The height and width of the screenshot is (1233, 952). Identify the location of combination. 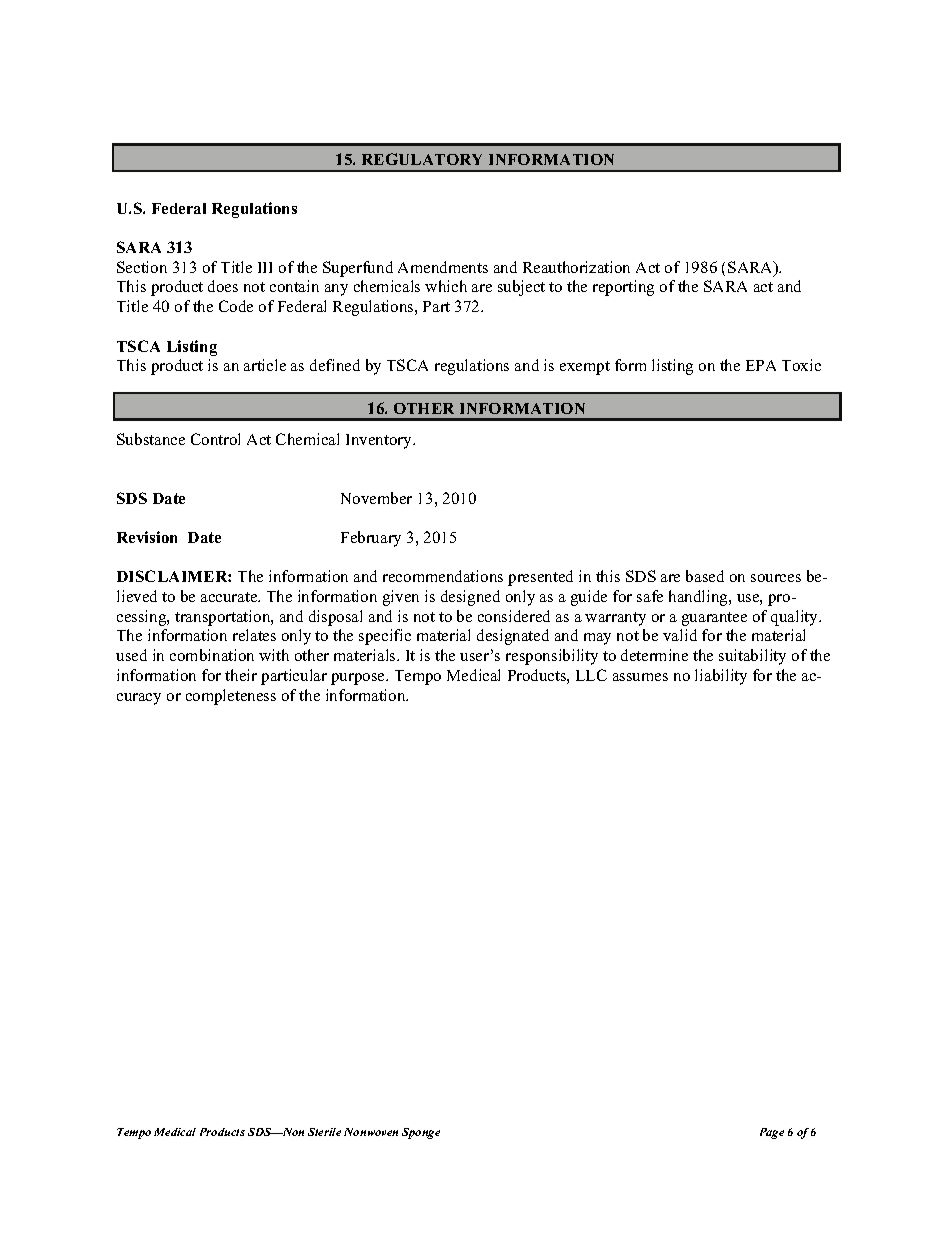
(212, 655).
